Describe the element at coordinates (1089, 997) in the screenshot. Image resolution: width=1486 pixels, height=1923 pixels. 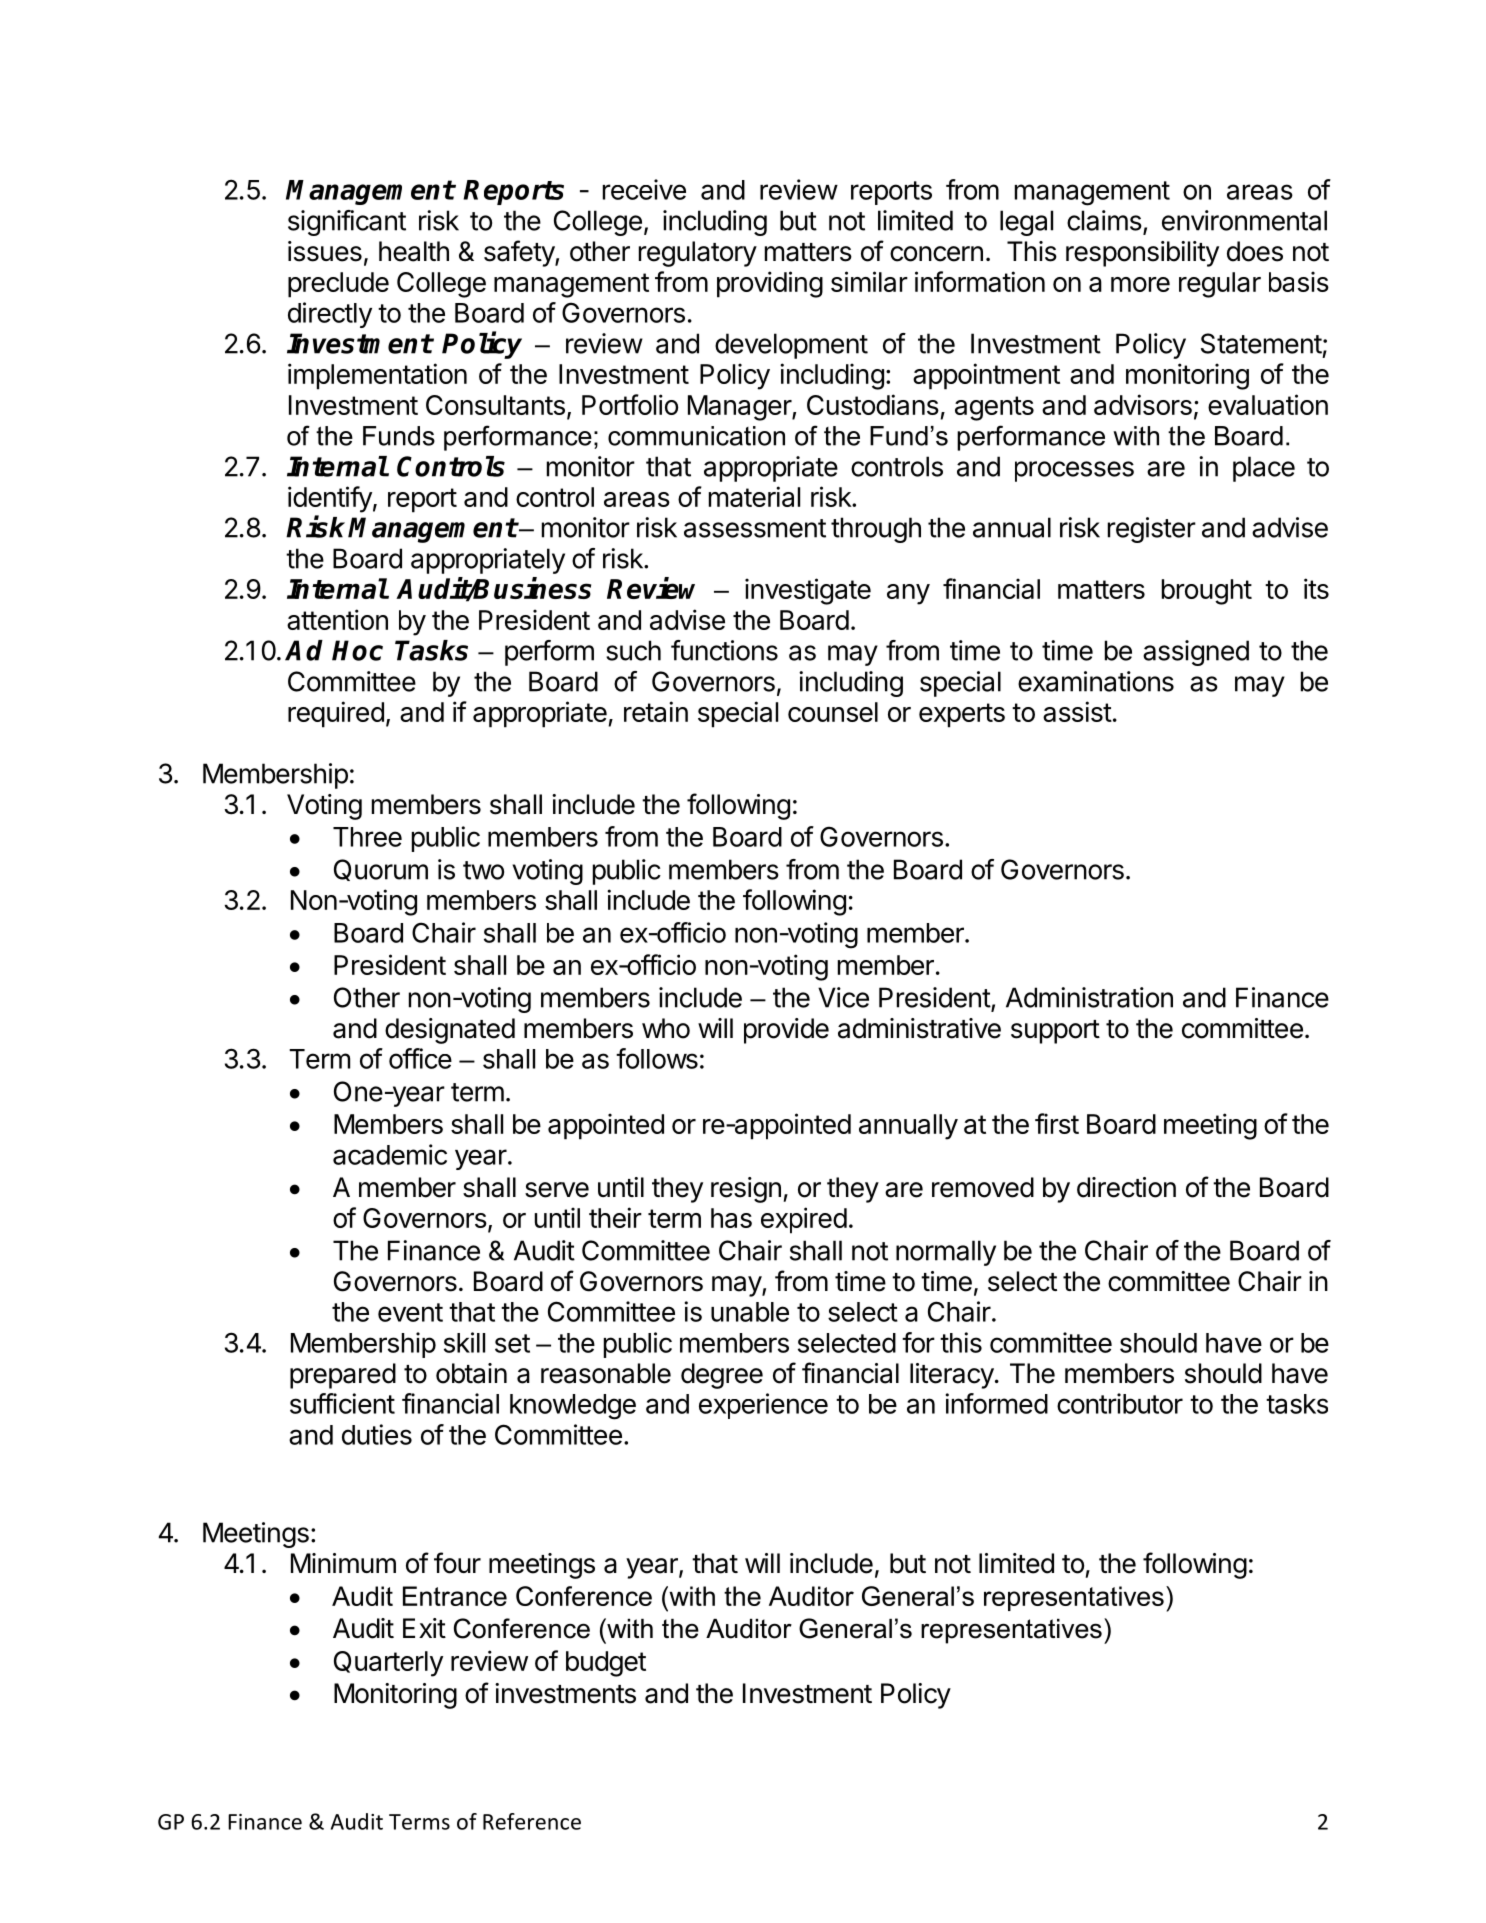
I see `Administration` at that location.
